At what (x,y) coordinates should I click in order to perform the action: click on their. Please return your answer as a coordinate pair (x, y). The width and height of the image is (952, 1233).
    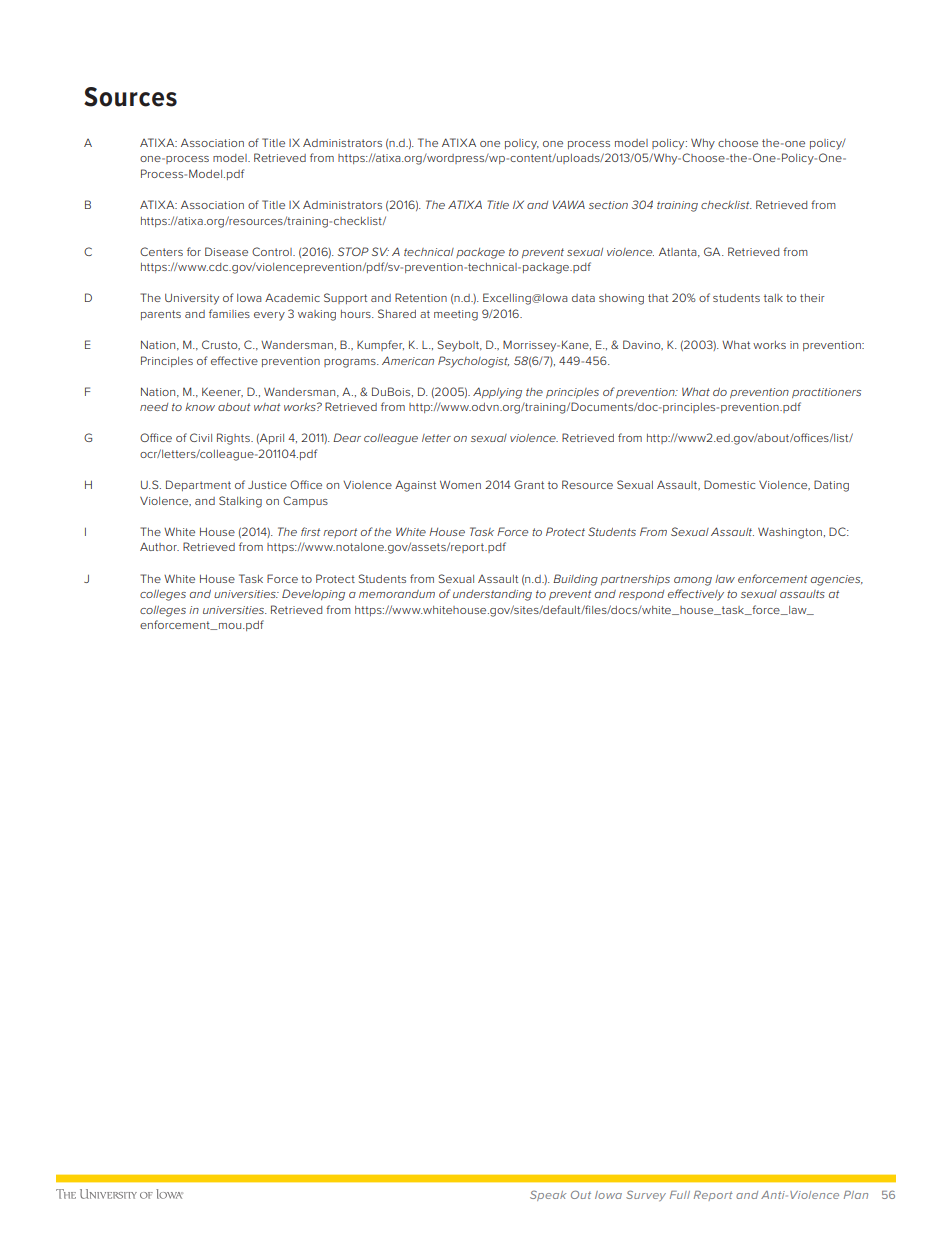
    Looking at the image, I should click on (812, 298).
